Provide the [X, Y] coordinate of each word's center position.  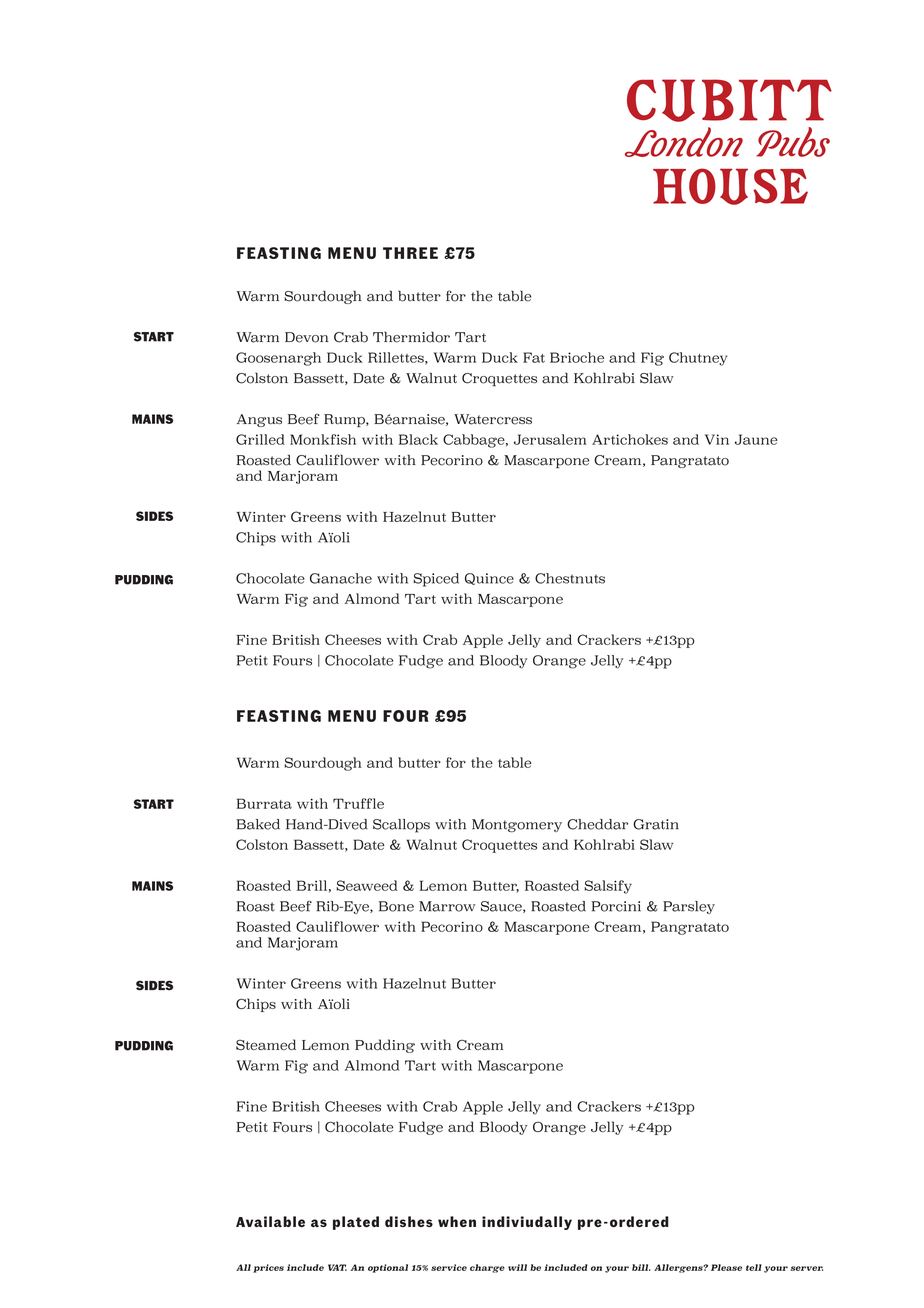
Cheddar [597, 824]
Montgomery [517, 825]
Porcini [616, 906]
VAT [337, 1267]
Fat [534, 357]
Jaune [756, 439]
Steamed [266, 1044]
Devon [307, 337]
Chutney [698, 359]
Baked [258, 824]
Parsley [689, 907]
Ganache [341, 578]
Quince [489, 579]
